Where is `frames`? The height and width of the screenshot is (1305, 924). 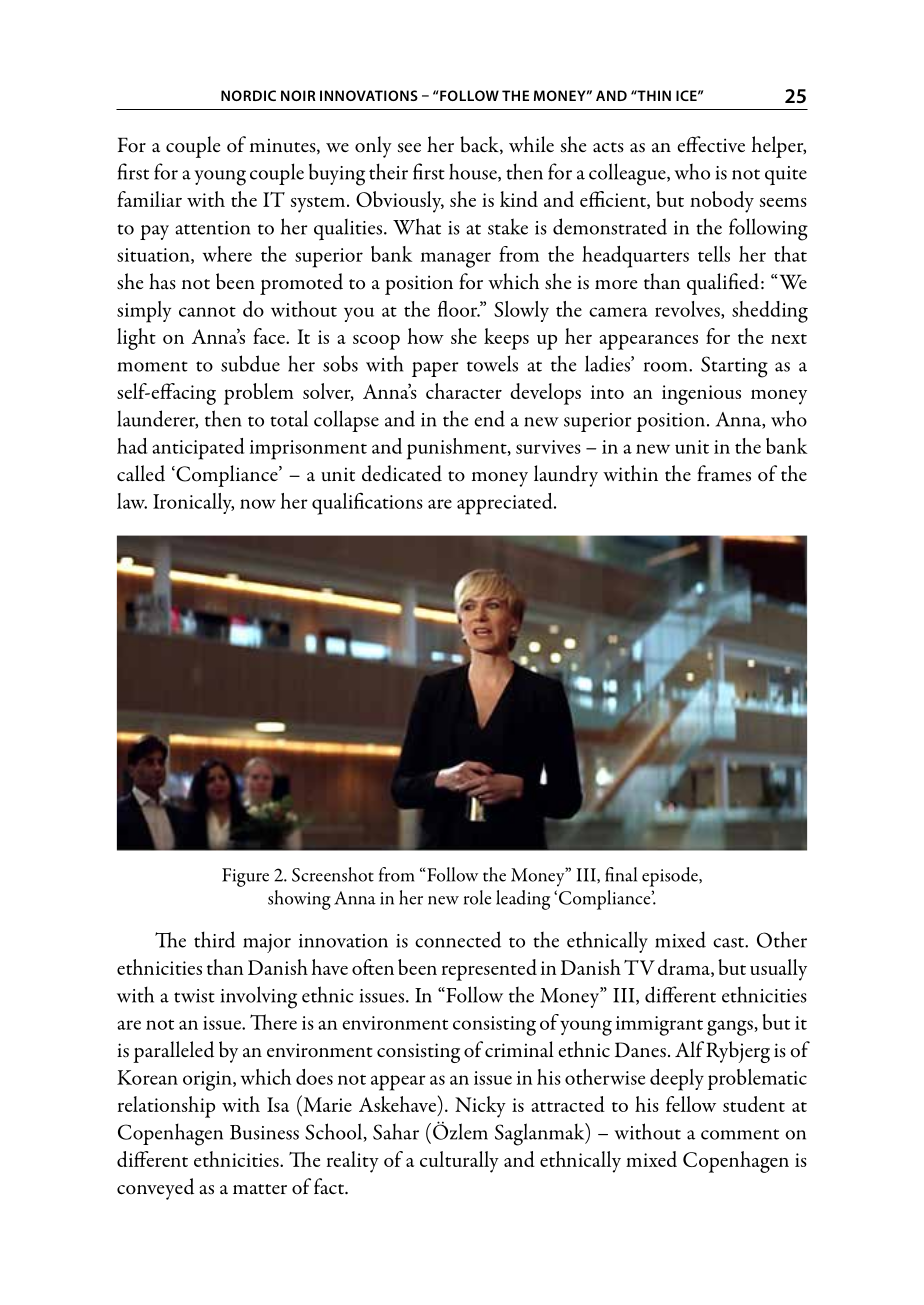 frames is located at coordinates (724, 473).
